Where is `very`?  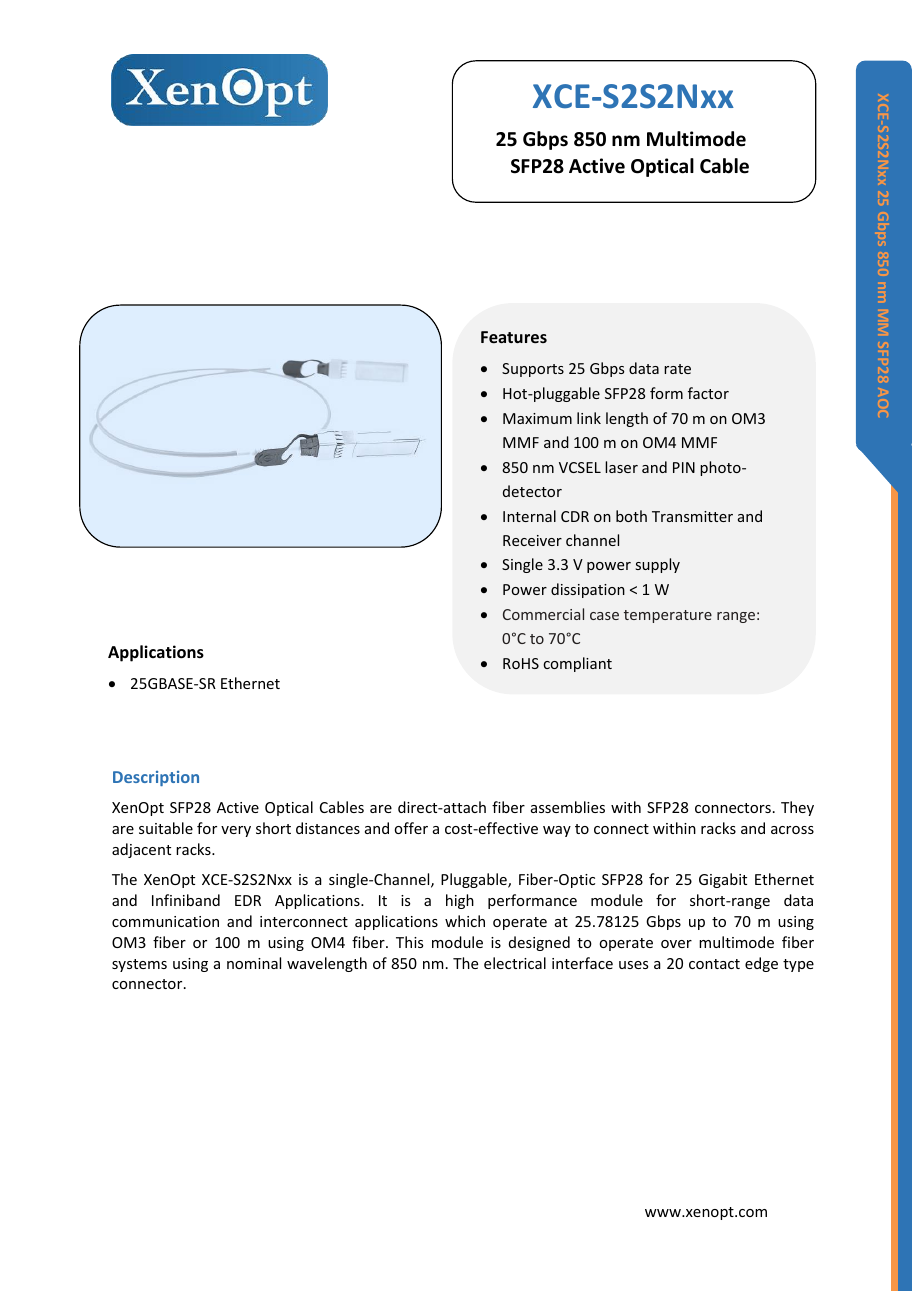
very is located at coordinates (236, 831).
